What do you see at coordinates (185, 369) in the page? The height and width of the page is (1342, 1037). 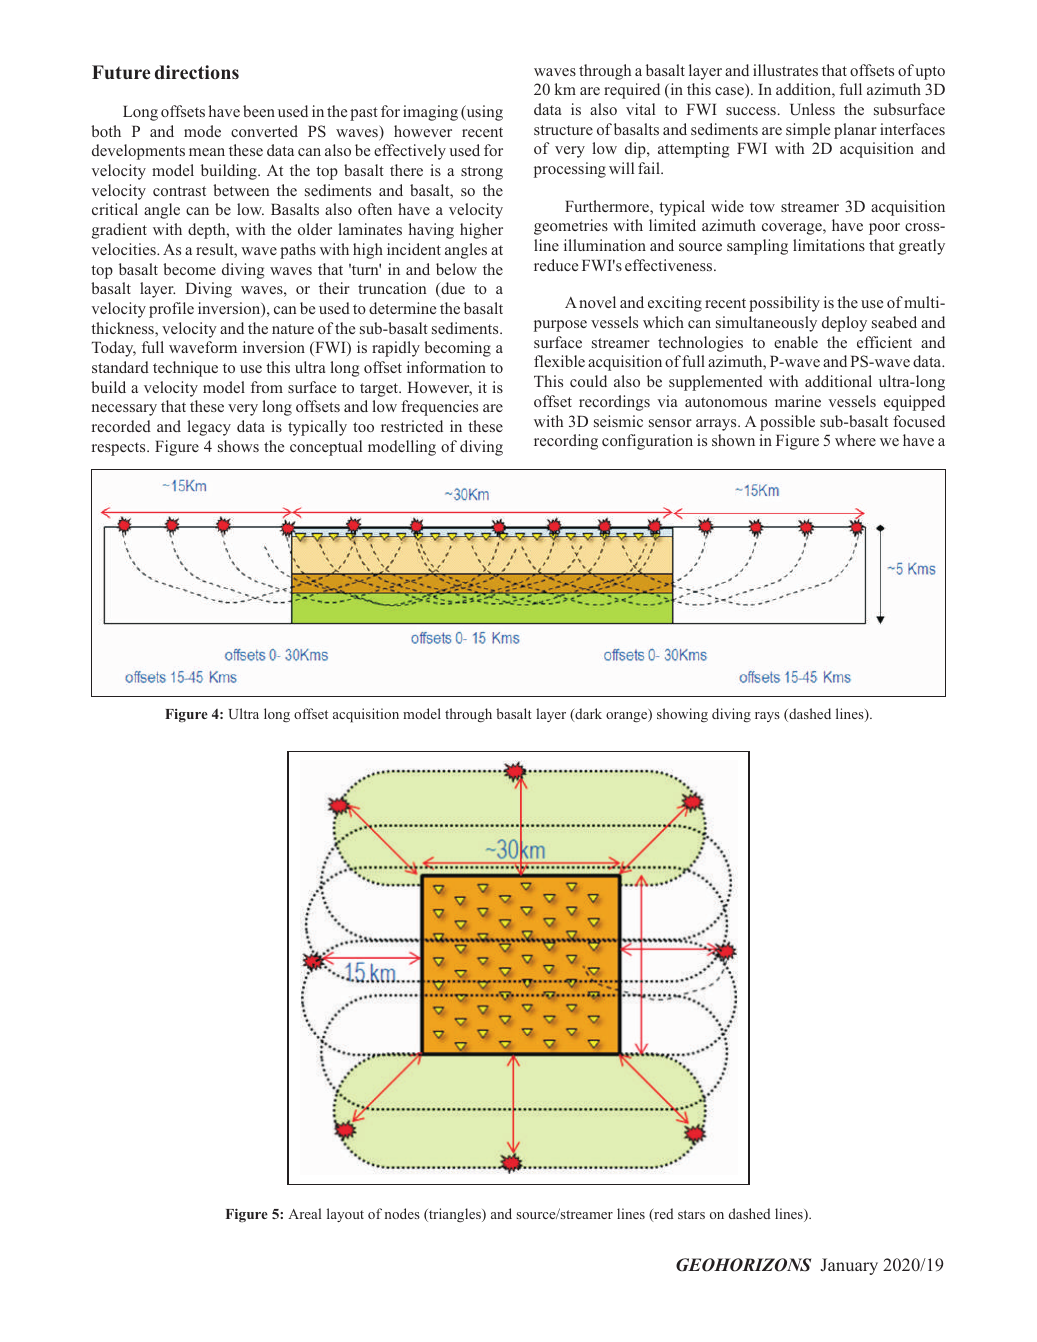 I see `technique` at bounding box center [185, 369].
